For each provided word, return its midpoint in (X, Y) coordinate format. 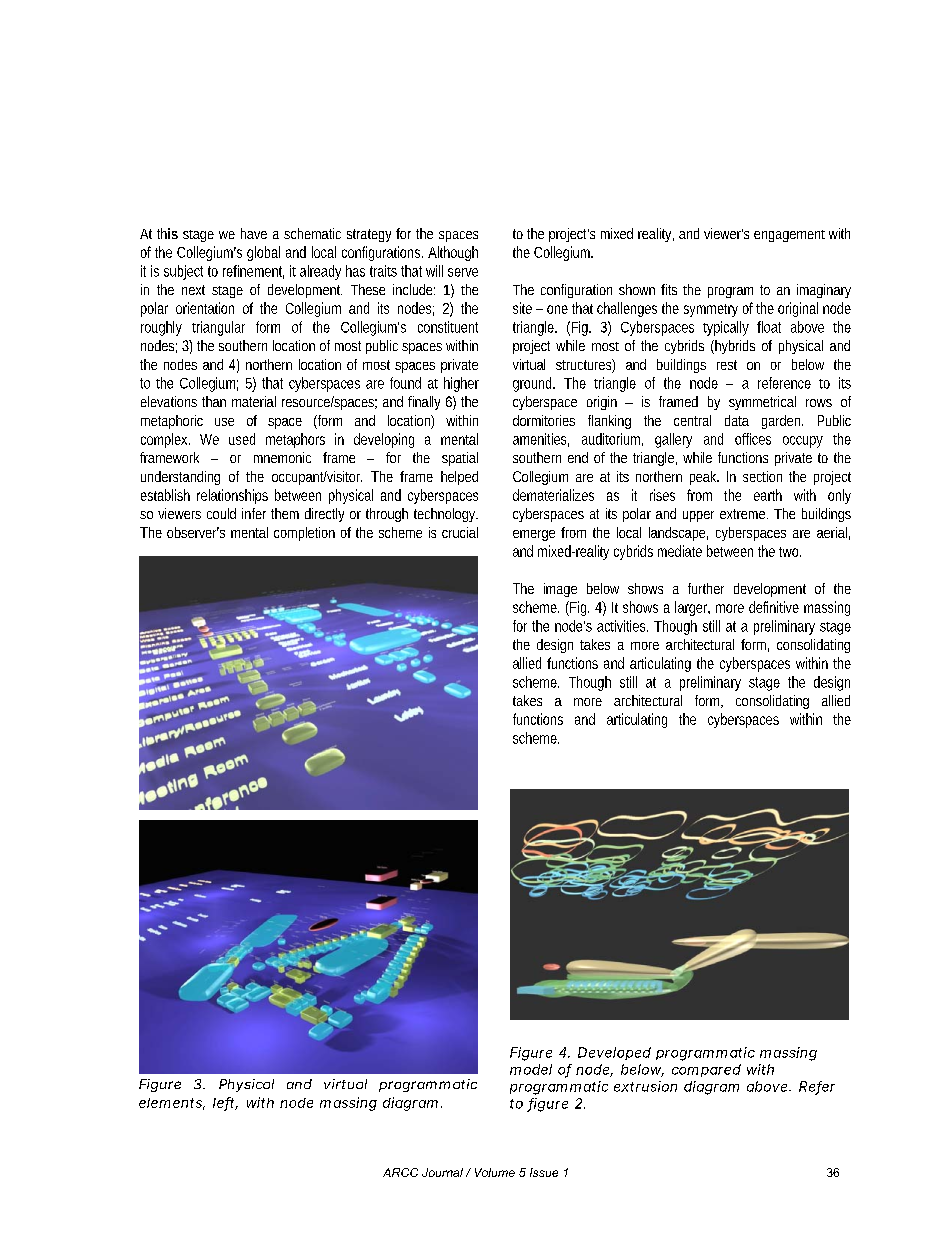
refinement (253, 272)
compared (706, 1070)
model (531, 1069)
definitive (774, 607)
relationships (232, 496)
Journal (442, 1172)
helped (459, 478)
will (434, 271)
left (225, 1103)
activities (622, 626)
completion (304, 534)
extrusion (645, 1086)
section (762, 476)
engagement (789, 236)
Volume (495, 1172)
